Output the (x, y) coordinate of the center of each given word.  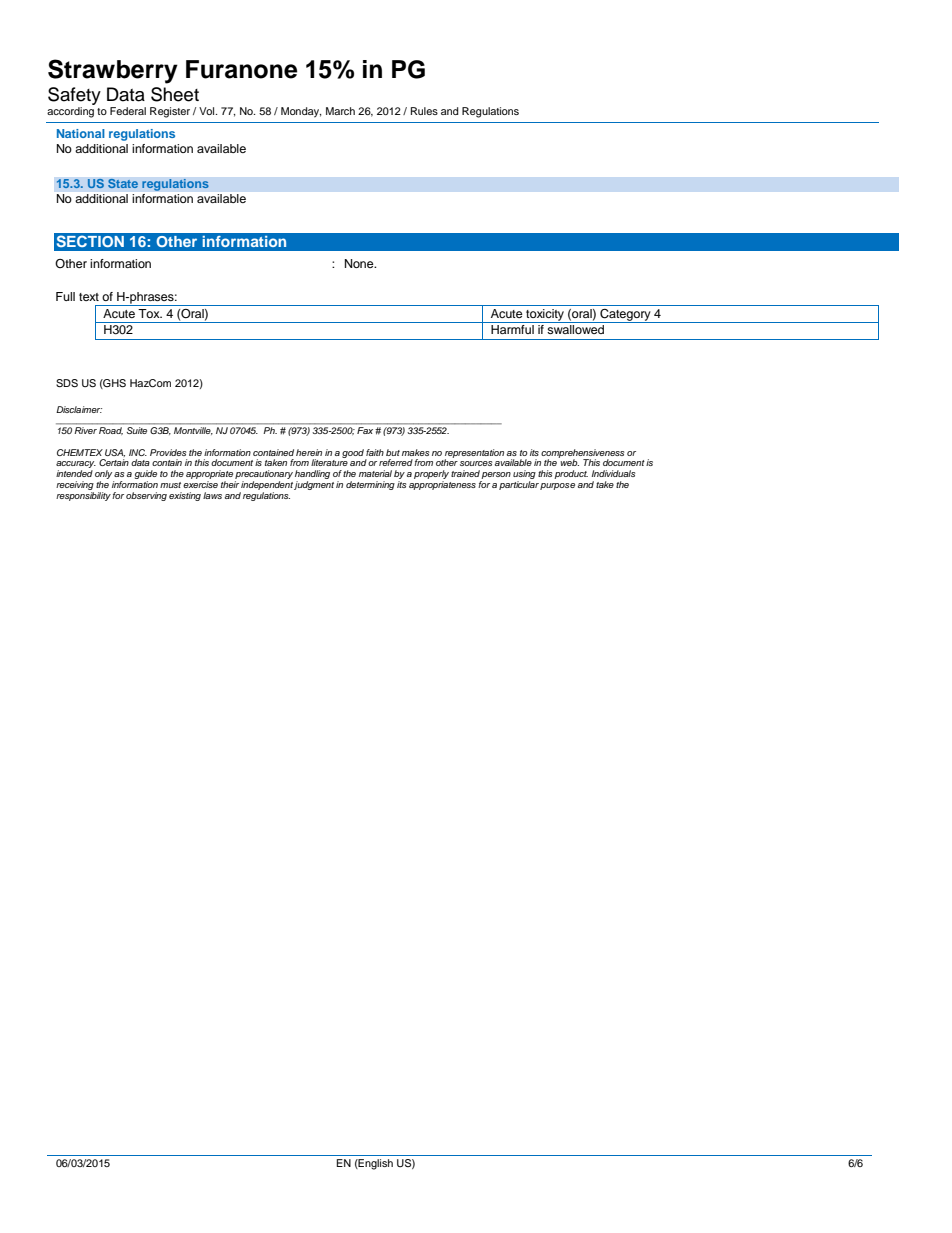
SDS (67, 383)
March (340, 111)
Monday (301, 112)
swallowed (575, 329)
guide (146, 476)
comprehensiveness (582, 454)
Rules (424, 111)
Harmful (512, 329)
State (123, 183)
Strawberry (113, 71)
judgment (314, 484)
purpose (557, 486)
